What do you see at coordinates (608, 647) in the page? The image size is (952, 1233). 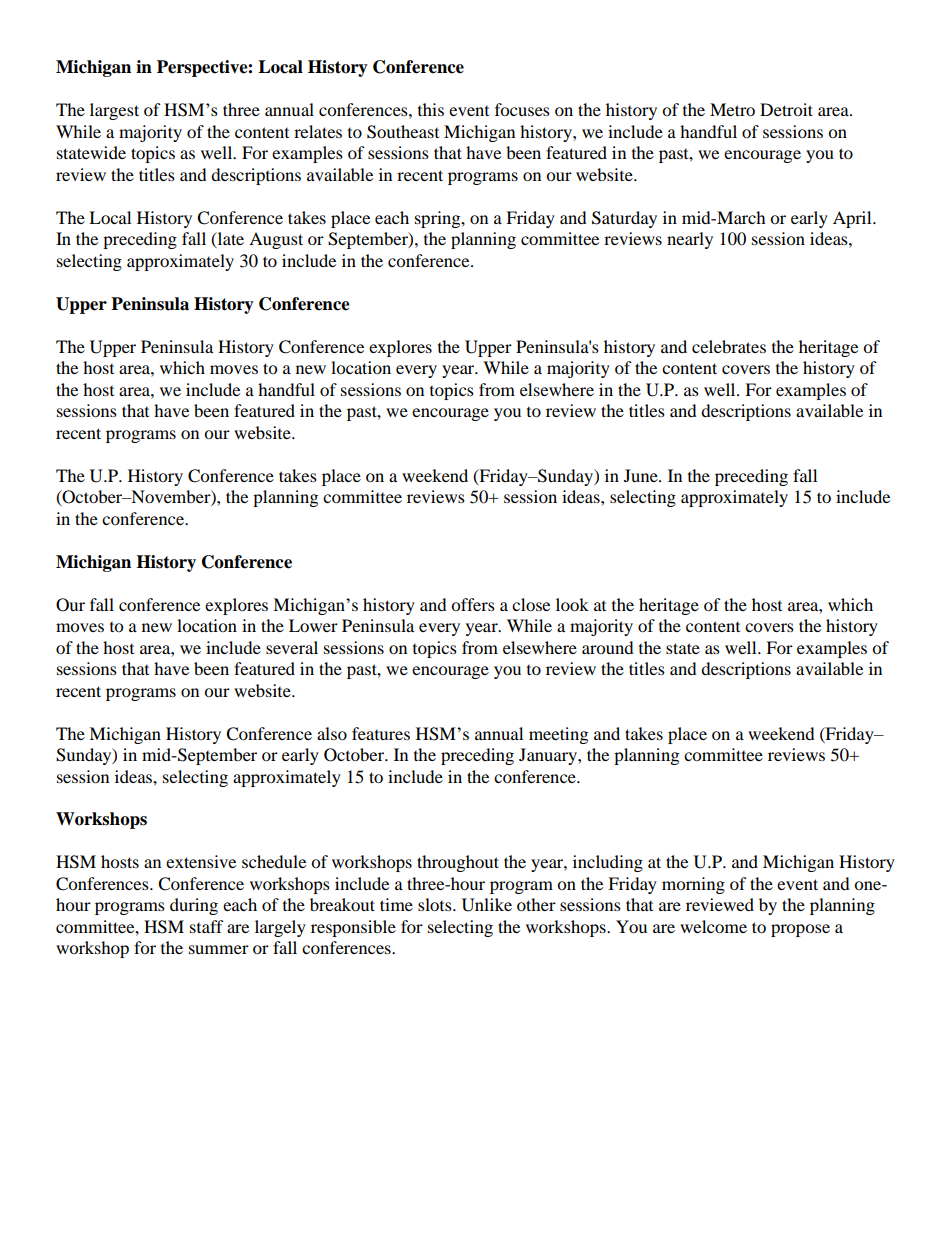 I see `around` at bounding box center [608, 647].
